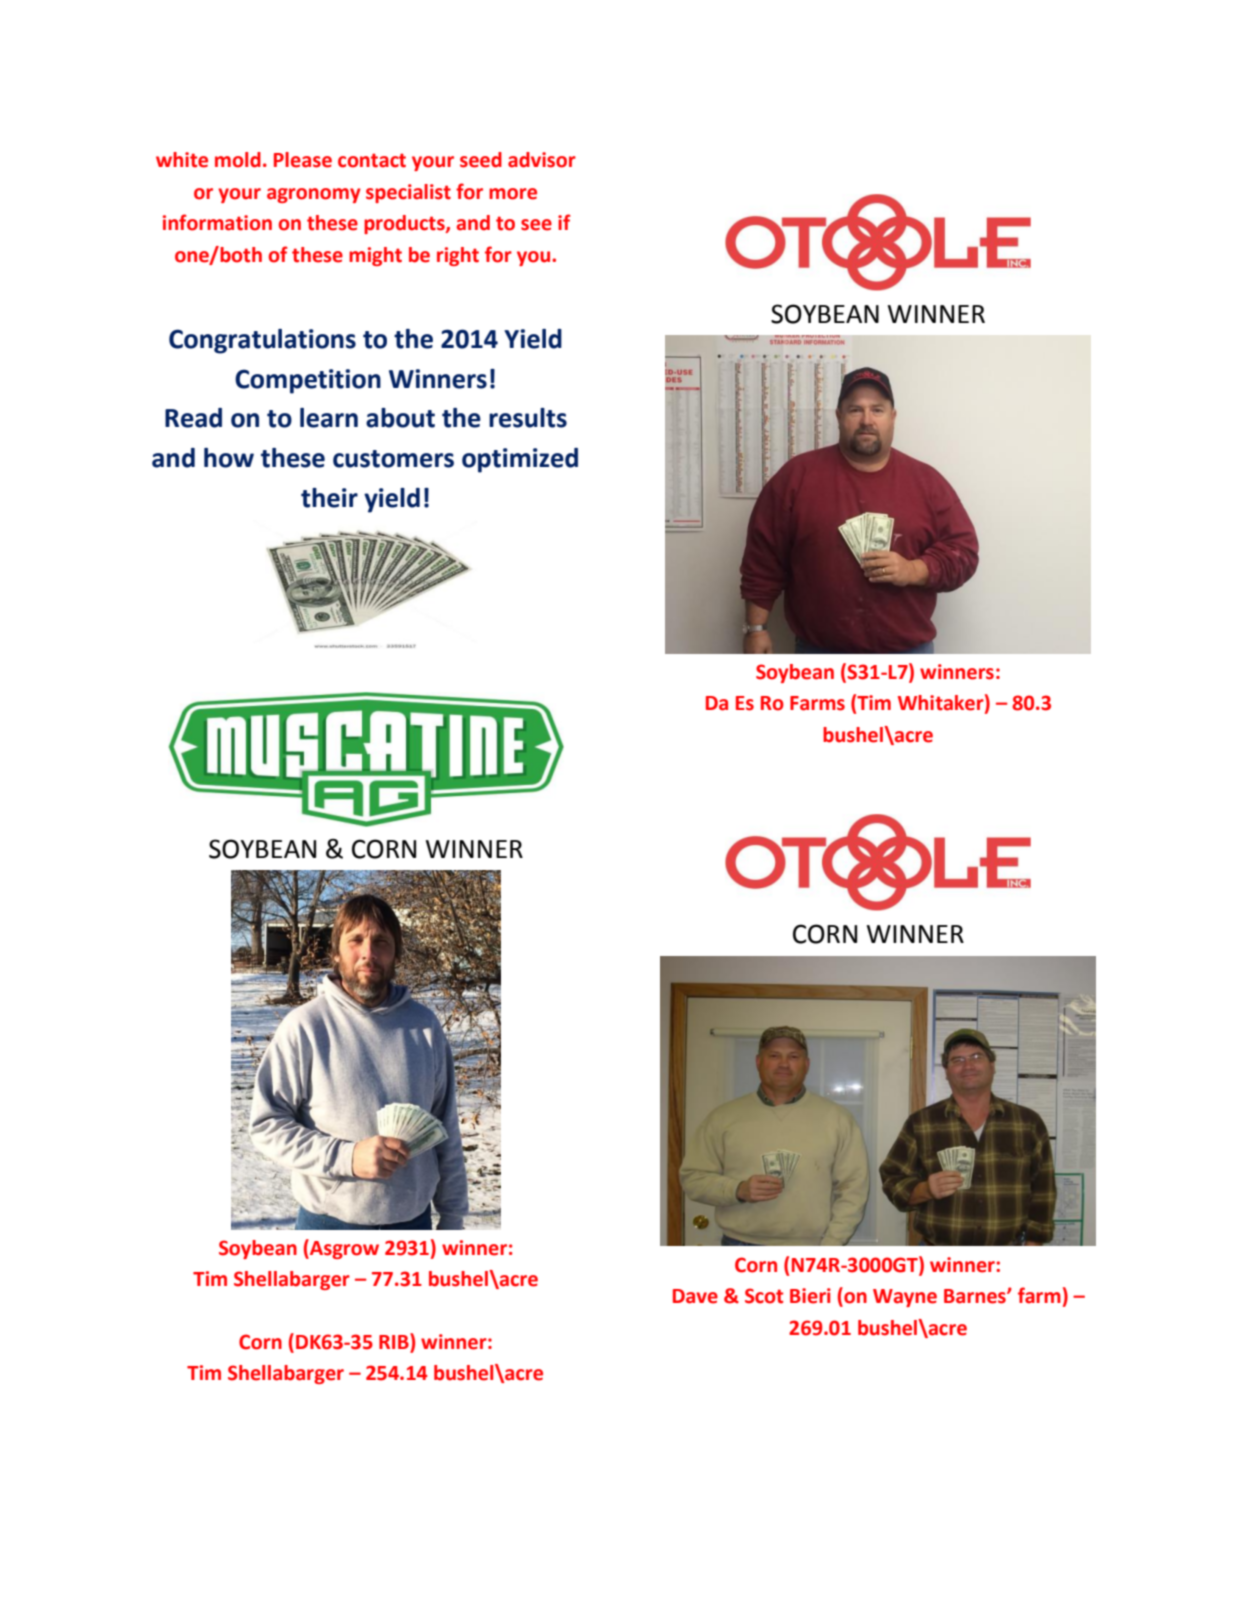 The height and width of the screenshot is (1610, 1244). Describe the element at coordinates (395, 1341) in the screenshot. I see `RIB` at that location.
